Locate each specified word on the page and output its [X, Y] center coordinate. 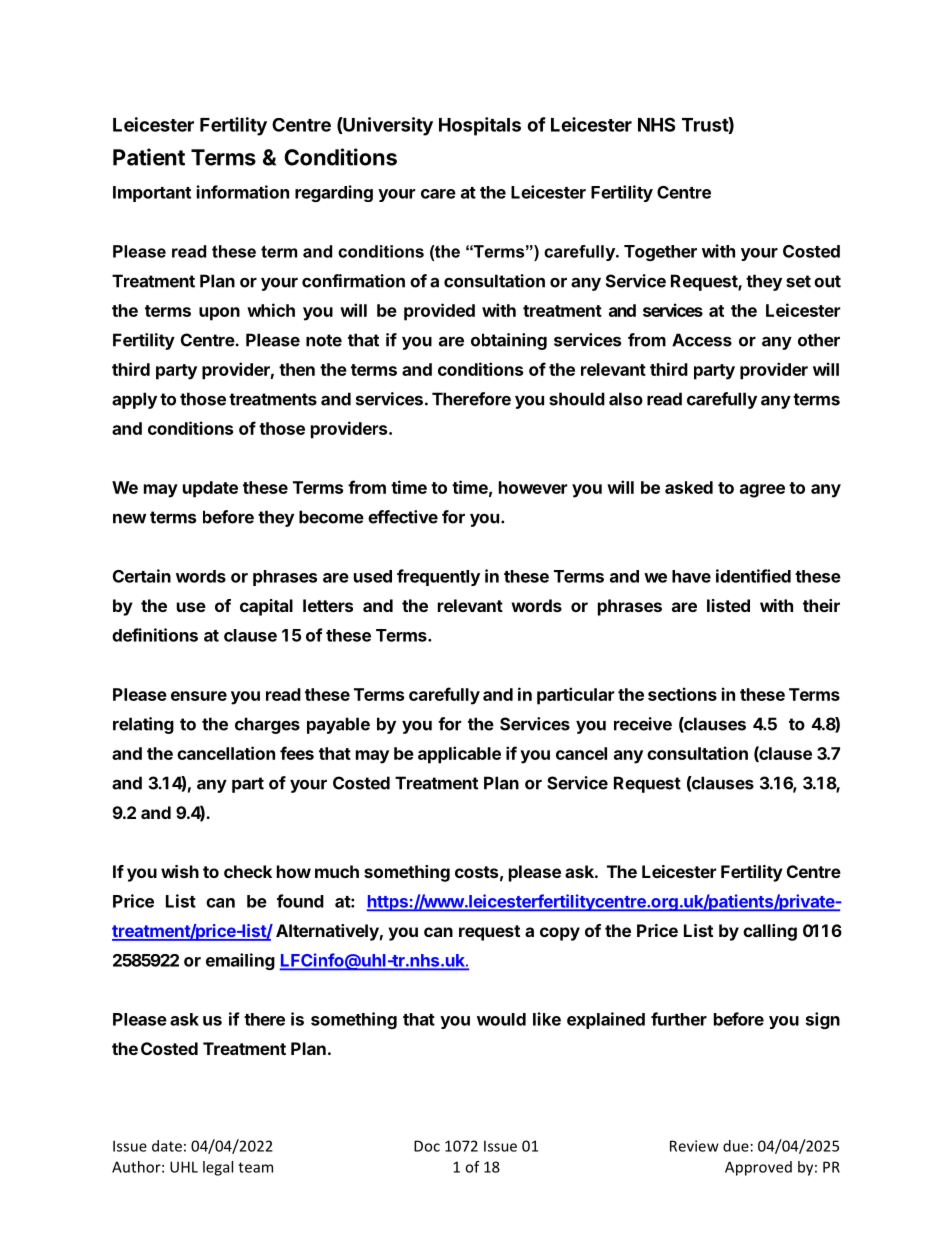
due [736, 1146]
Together [660, 253]
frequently [438, 577]
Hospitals [480, 126]
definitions [155, 635]
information [243, 192]
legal [218, 1168]
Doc [427, 1146]
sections [682, 694]
